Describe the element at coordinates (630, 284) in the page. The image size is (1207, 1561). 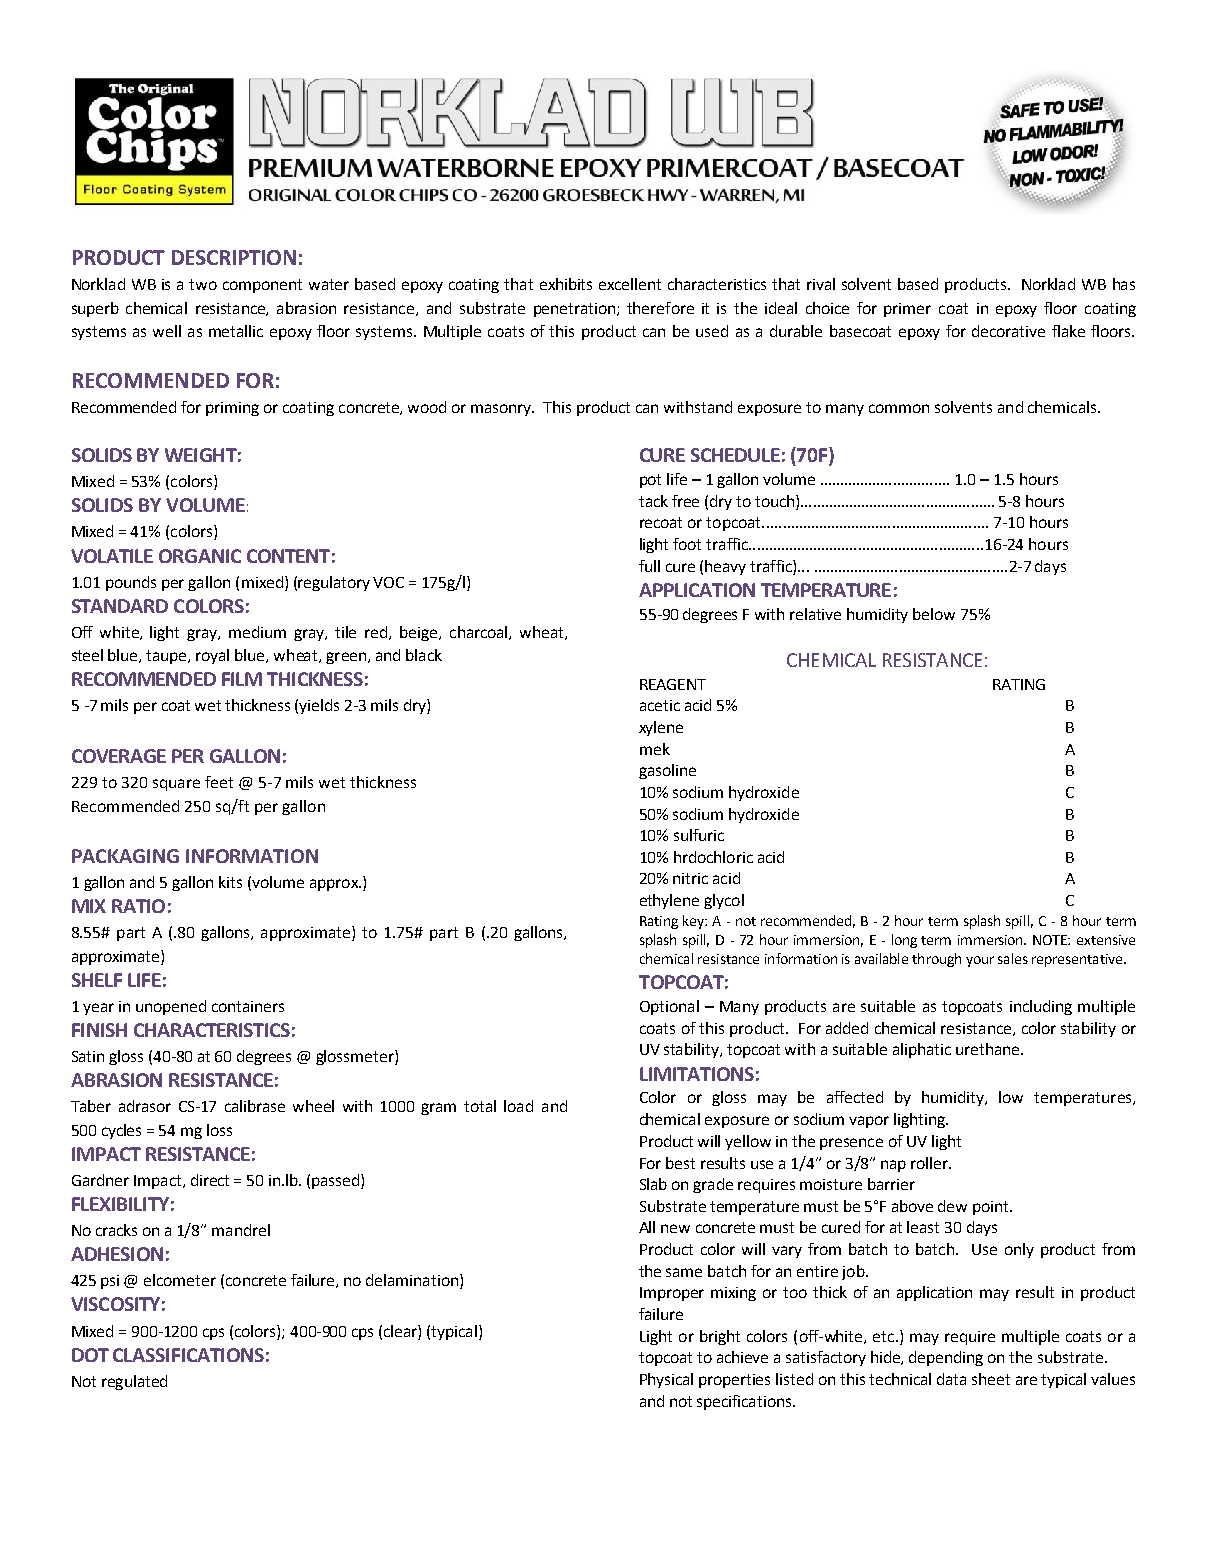
I see `excellent` at that location.
